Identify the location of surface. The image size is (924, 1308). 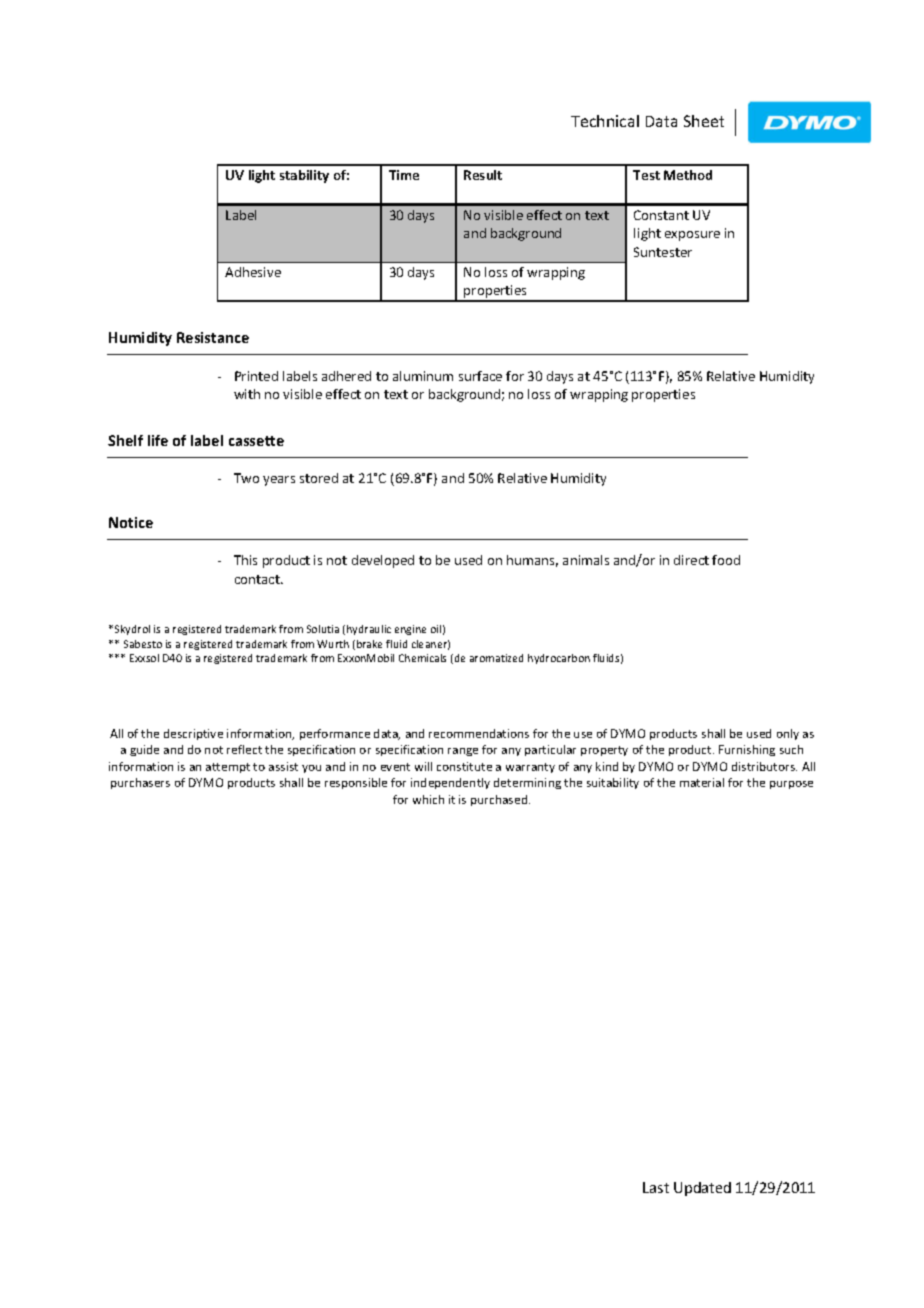
(480, 376).
